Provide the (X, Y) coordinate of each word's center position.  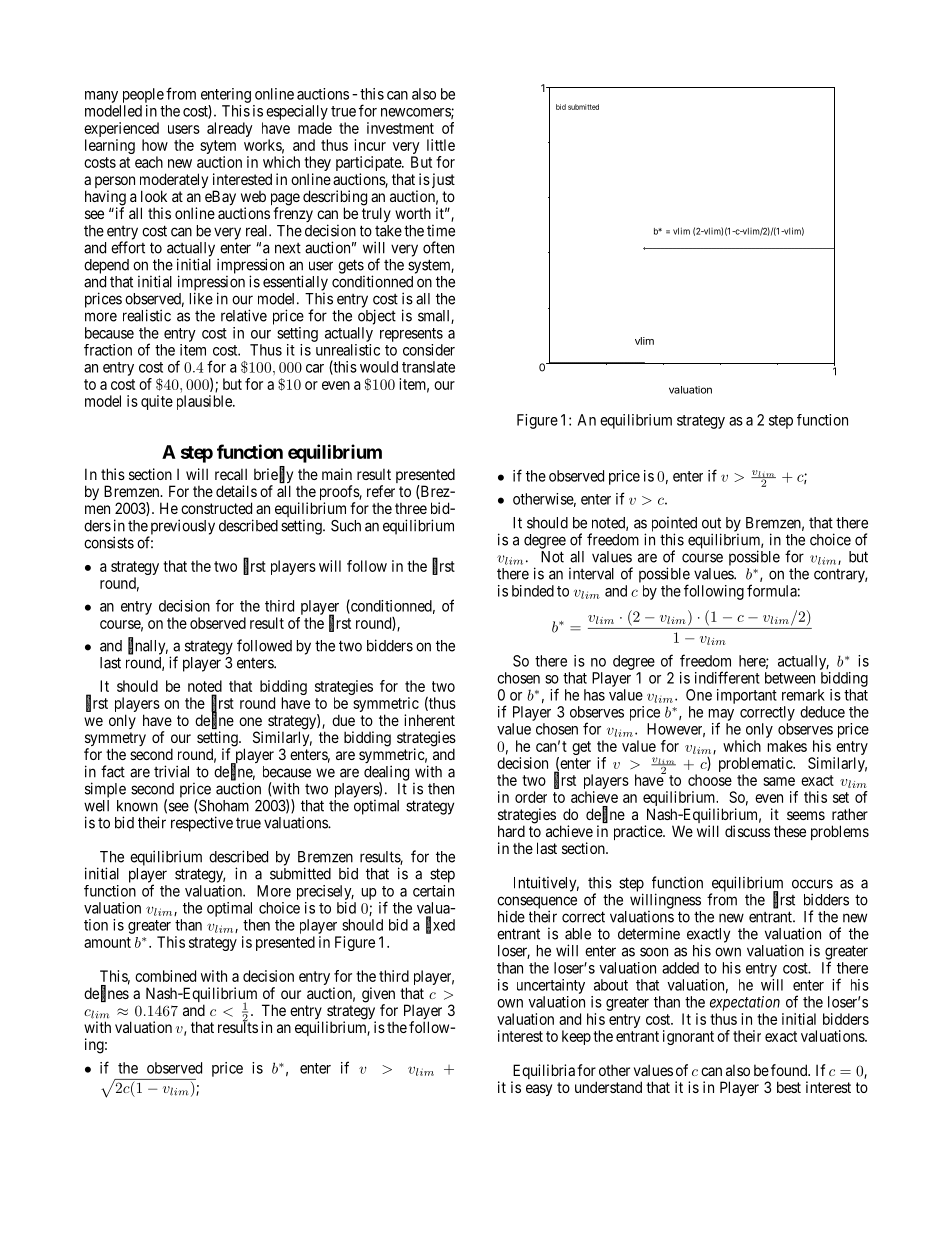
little (441, 145)
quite (157, 402)
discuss (747, 831)
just (442, 180)
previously (181, 528)
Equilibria (543, 1073)
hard (511, 831)
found (790, 1070)
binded (533, 591)
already (230, 129)
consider (429, 350)
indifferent (727, 677)
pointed (674, 525)
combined (165, 976)
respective (202, 824)
